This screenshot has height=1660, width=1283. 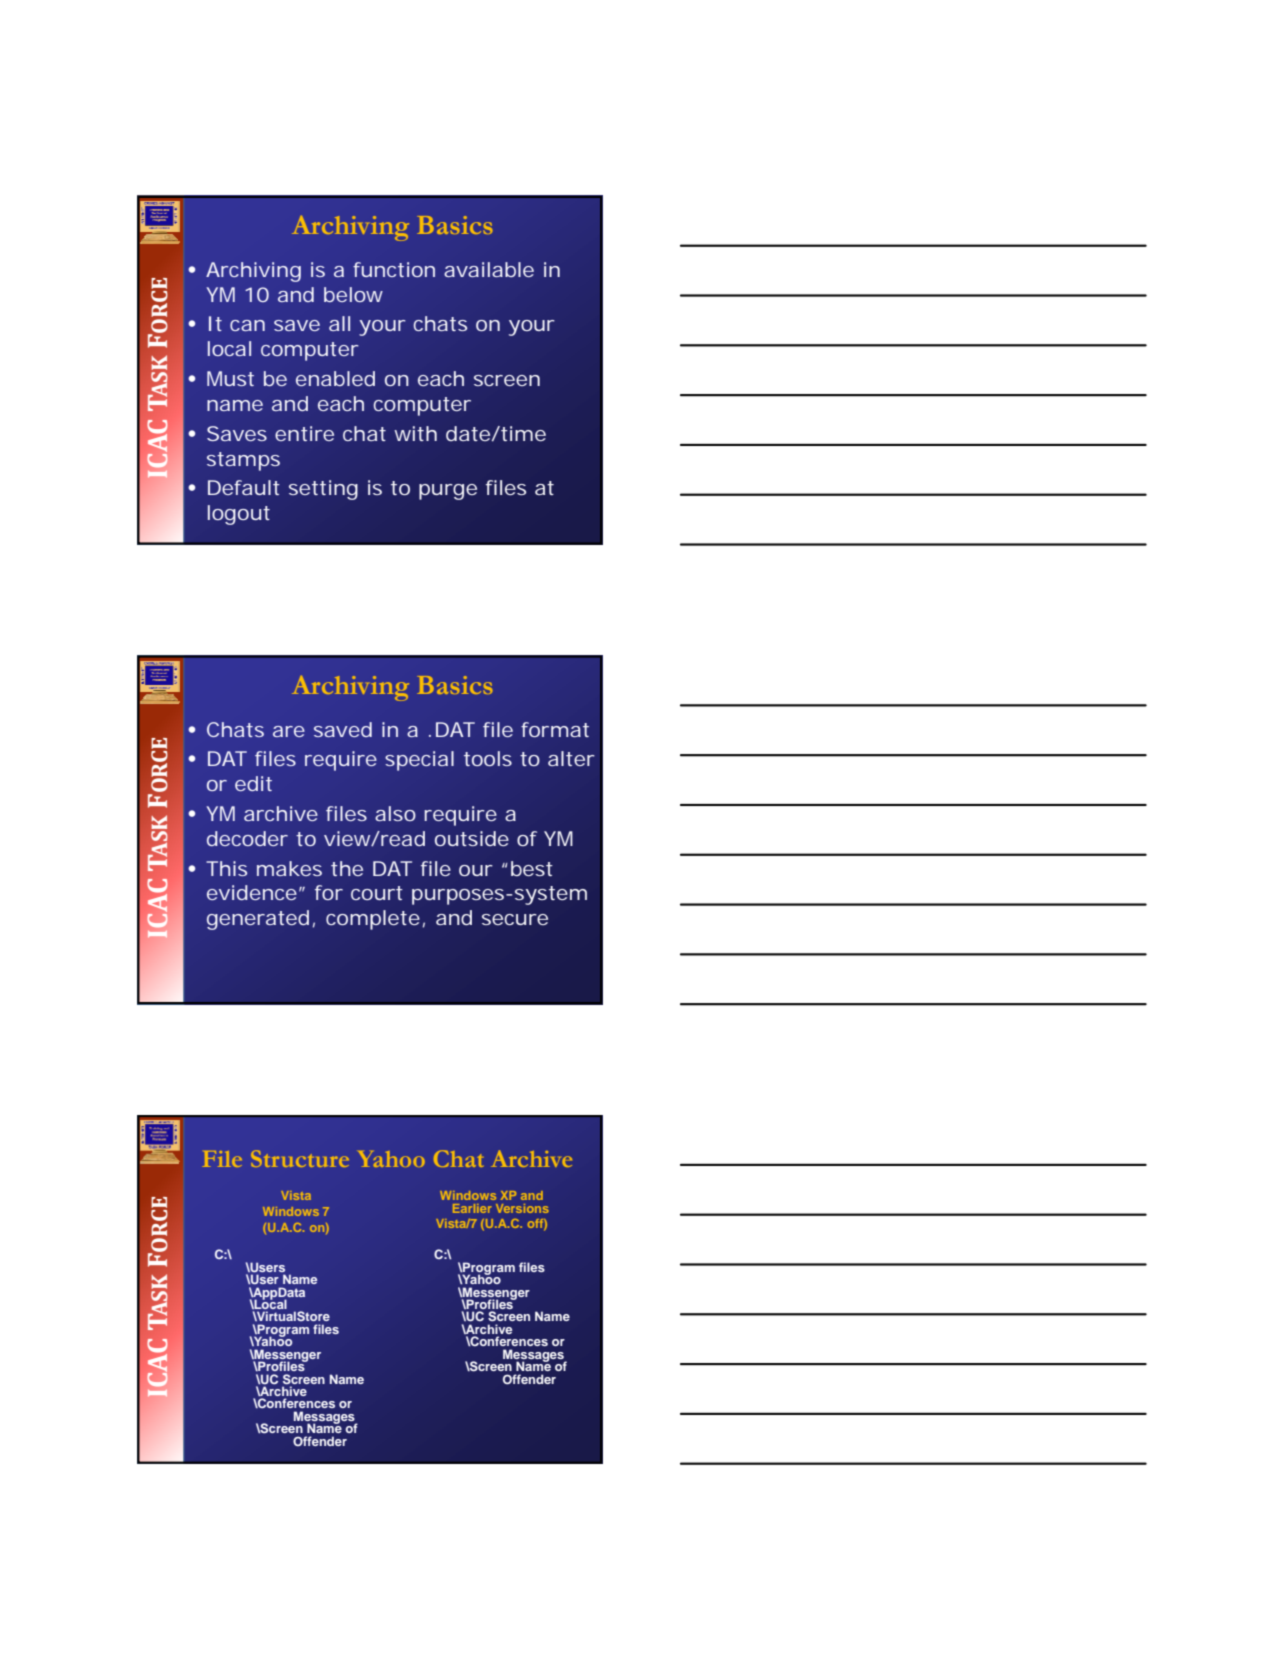 What do you see at coordinates (300, 1158) in the screenshot?
I see `Structure` at bounding box center [300, 1158].
